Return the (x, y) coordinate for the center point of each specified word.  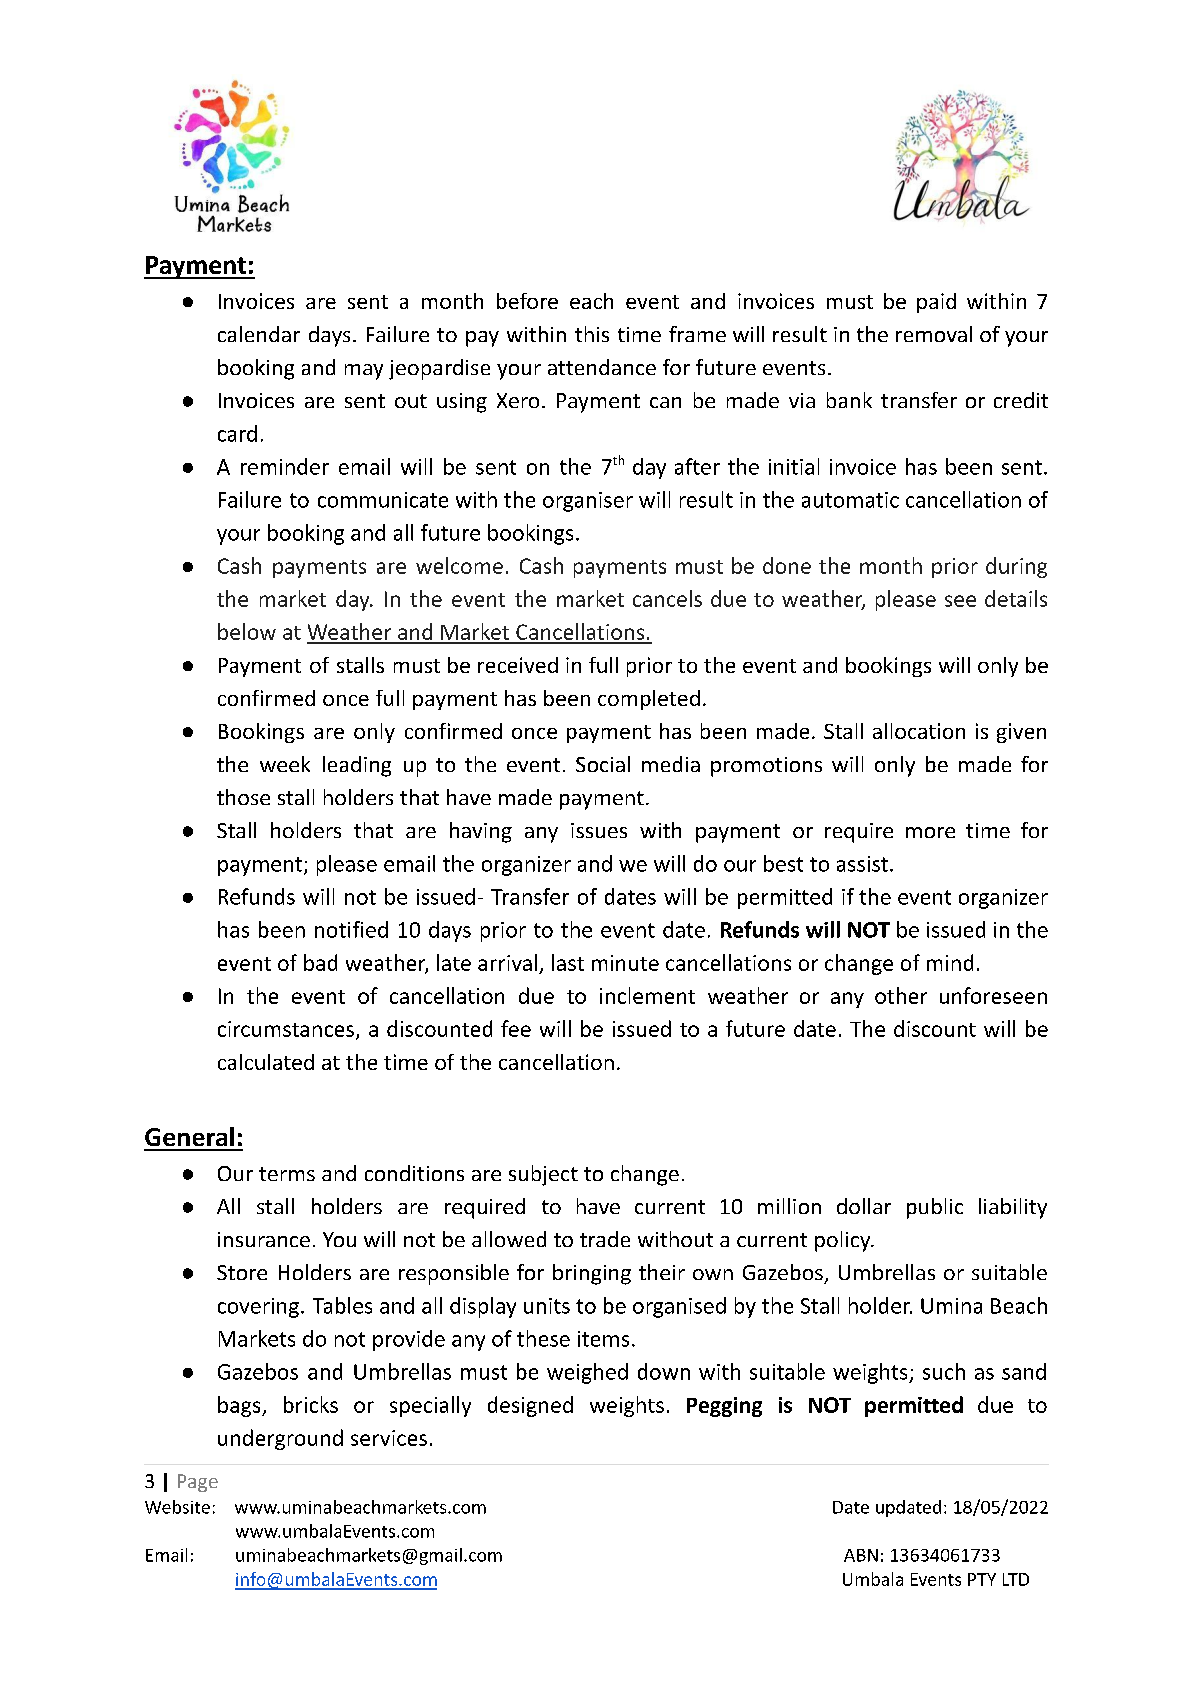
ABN (861, 1555)
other (901, 995)
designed (530, 1406)
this (592, 334)
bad (320, 962)
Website (177, 1507)
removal (934, 334)
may (364, 372)
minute (625, 963)
